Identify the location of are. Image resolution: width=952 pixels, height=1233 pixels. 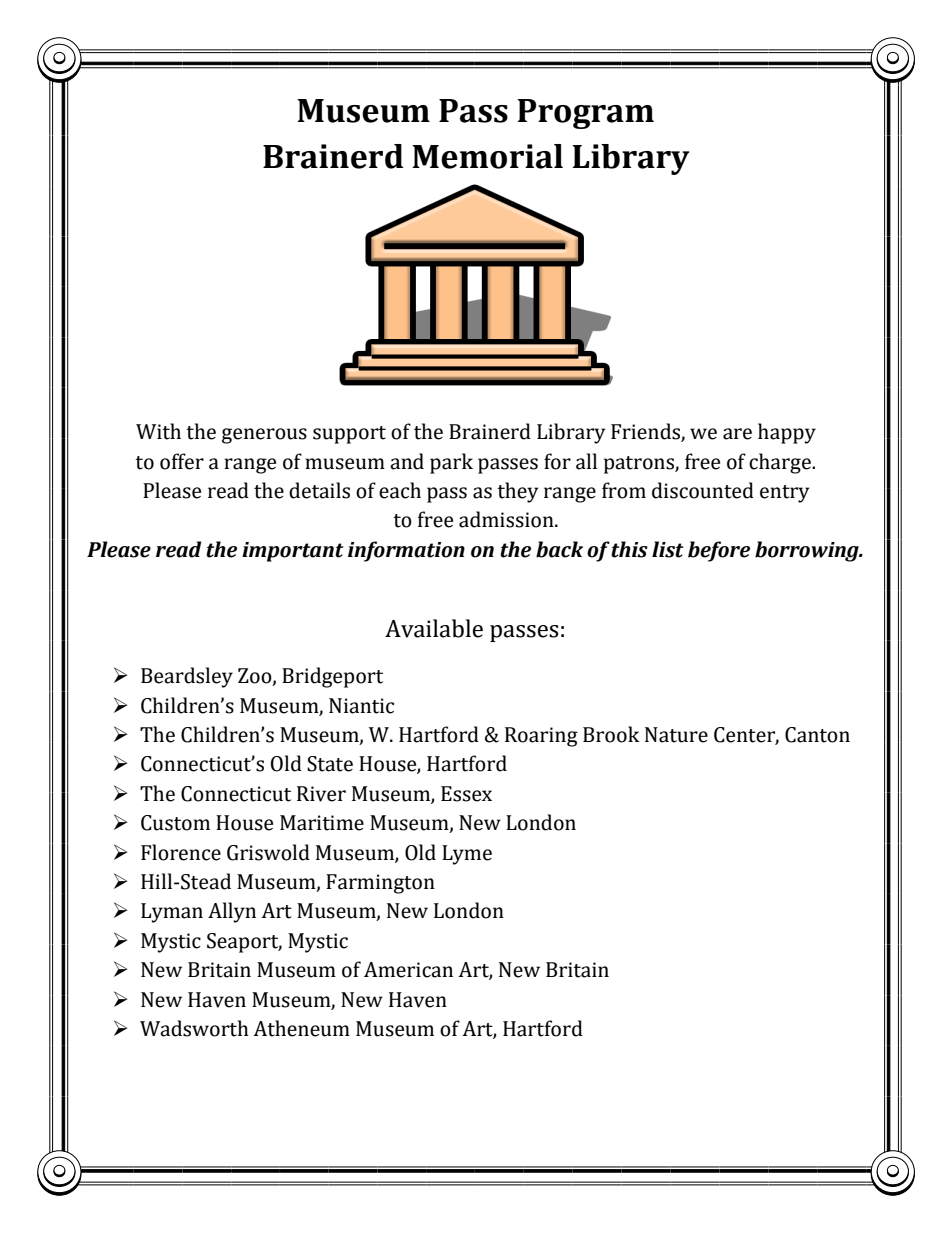
(737, 434).
